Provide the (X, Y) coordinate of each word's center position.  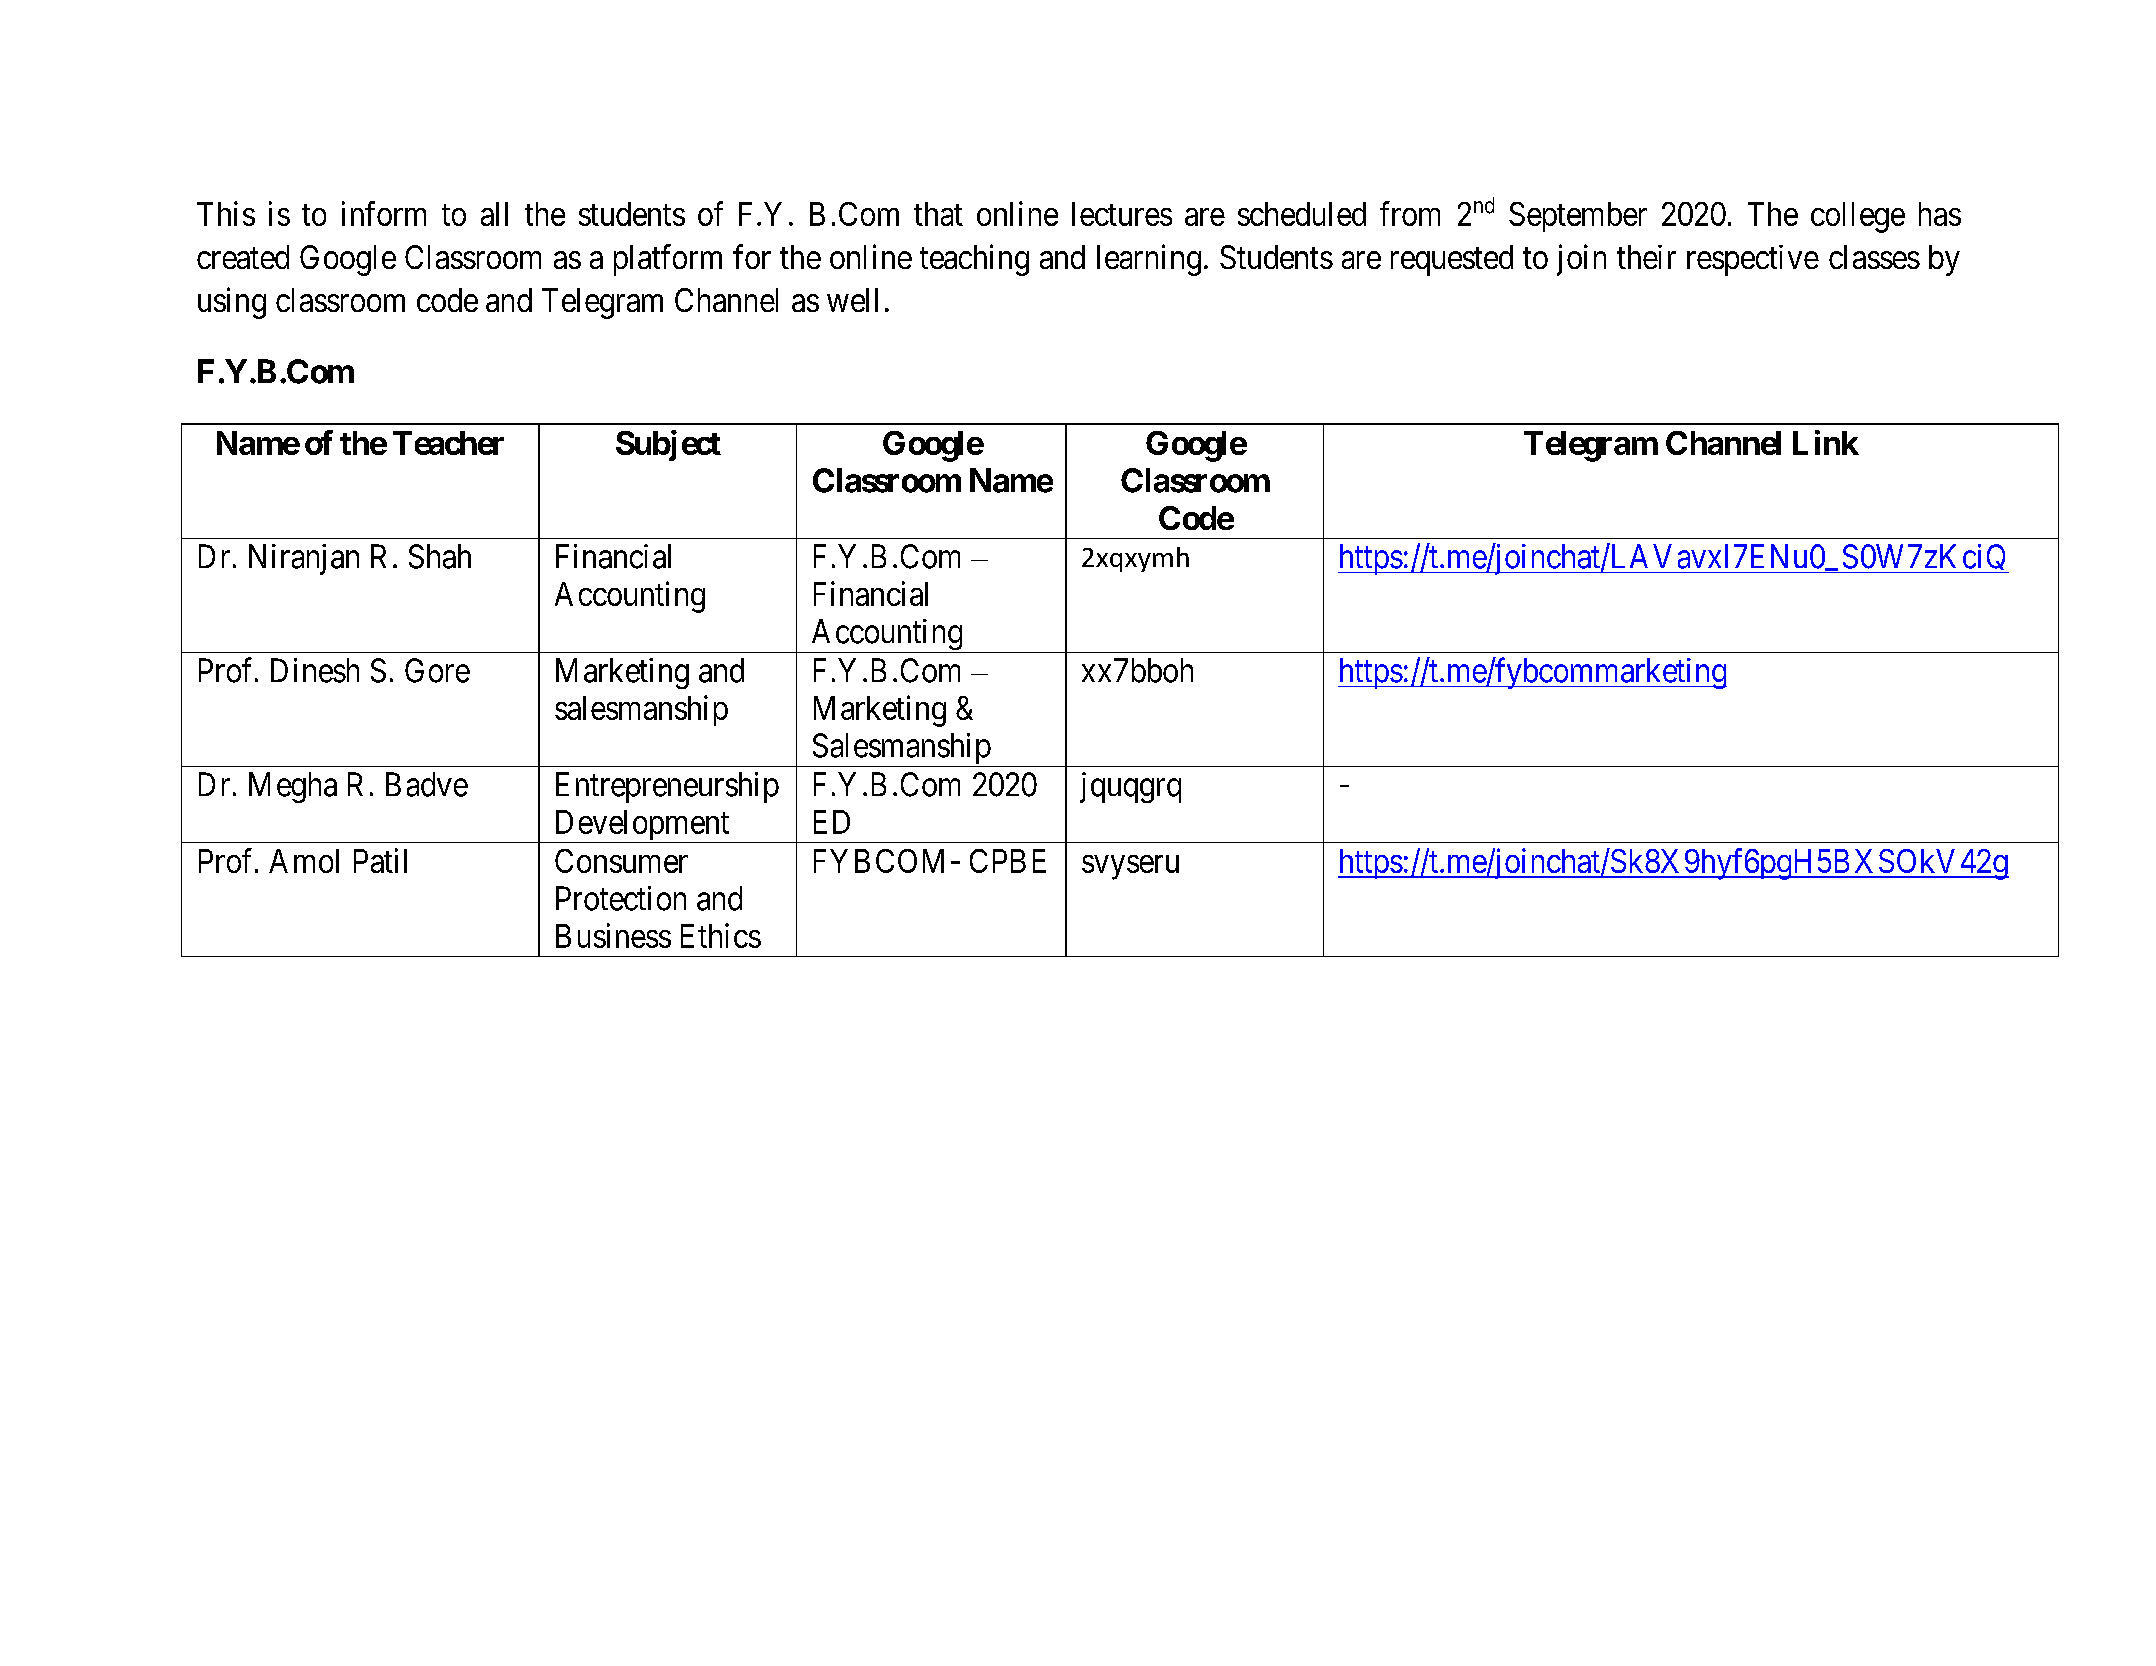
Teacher (448, 443)
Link (1826, 442)
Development (642, 826)
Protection (621, 898)
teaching (974, 260)
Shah (440, 556)
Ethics (721, 935)
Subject (668, 445)
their (1646, 257)
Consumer (621, 861)
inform (384, 213)
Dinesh (315, 670)
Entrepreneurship (667, 787)
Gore (437, 670)
